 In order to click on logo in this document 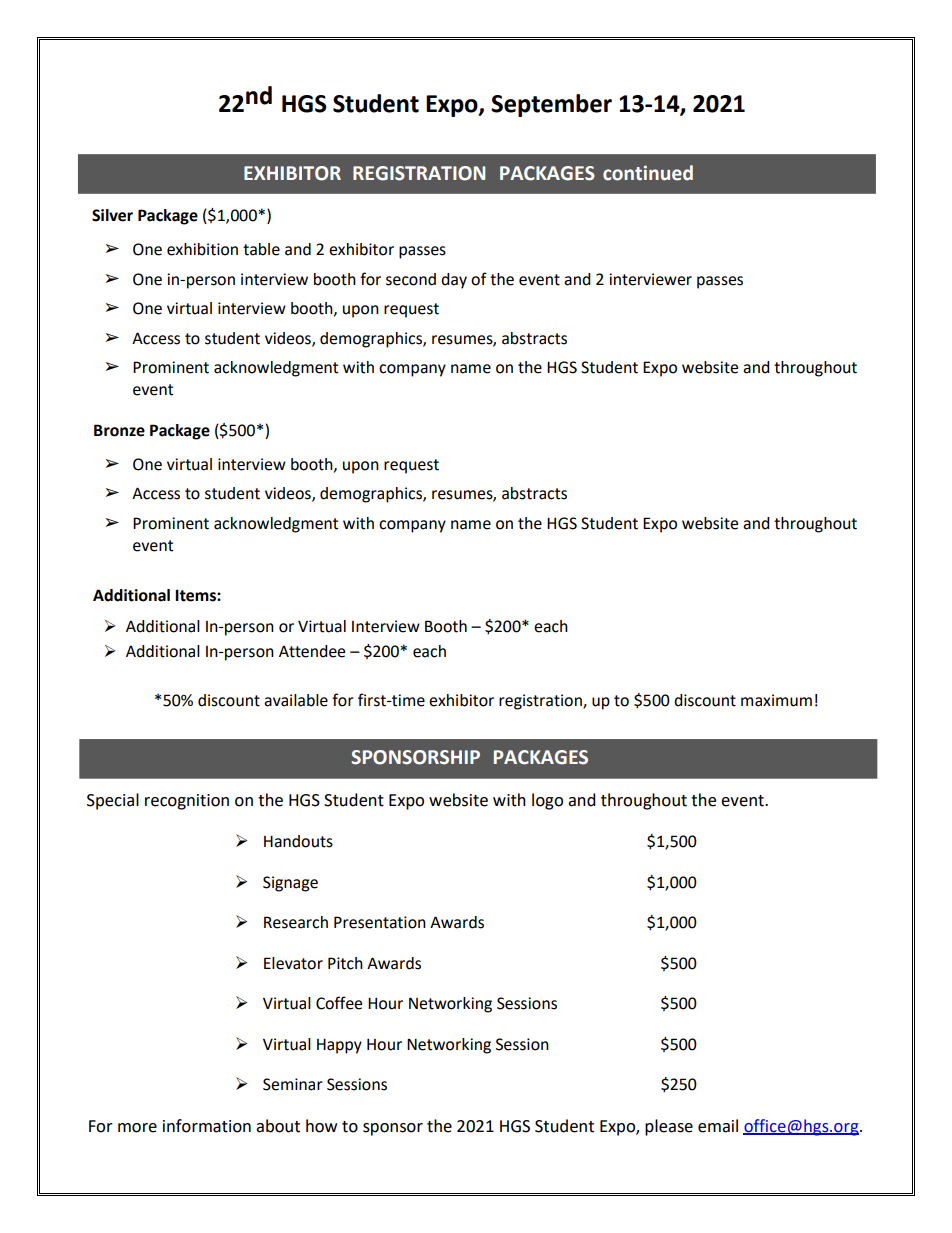, I will do `click(547, 801)`.
